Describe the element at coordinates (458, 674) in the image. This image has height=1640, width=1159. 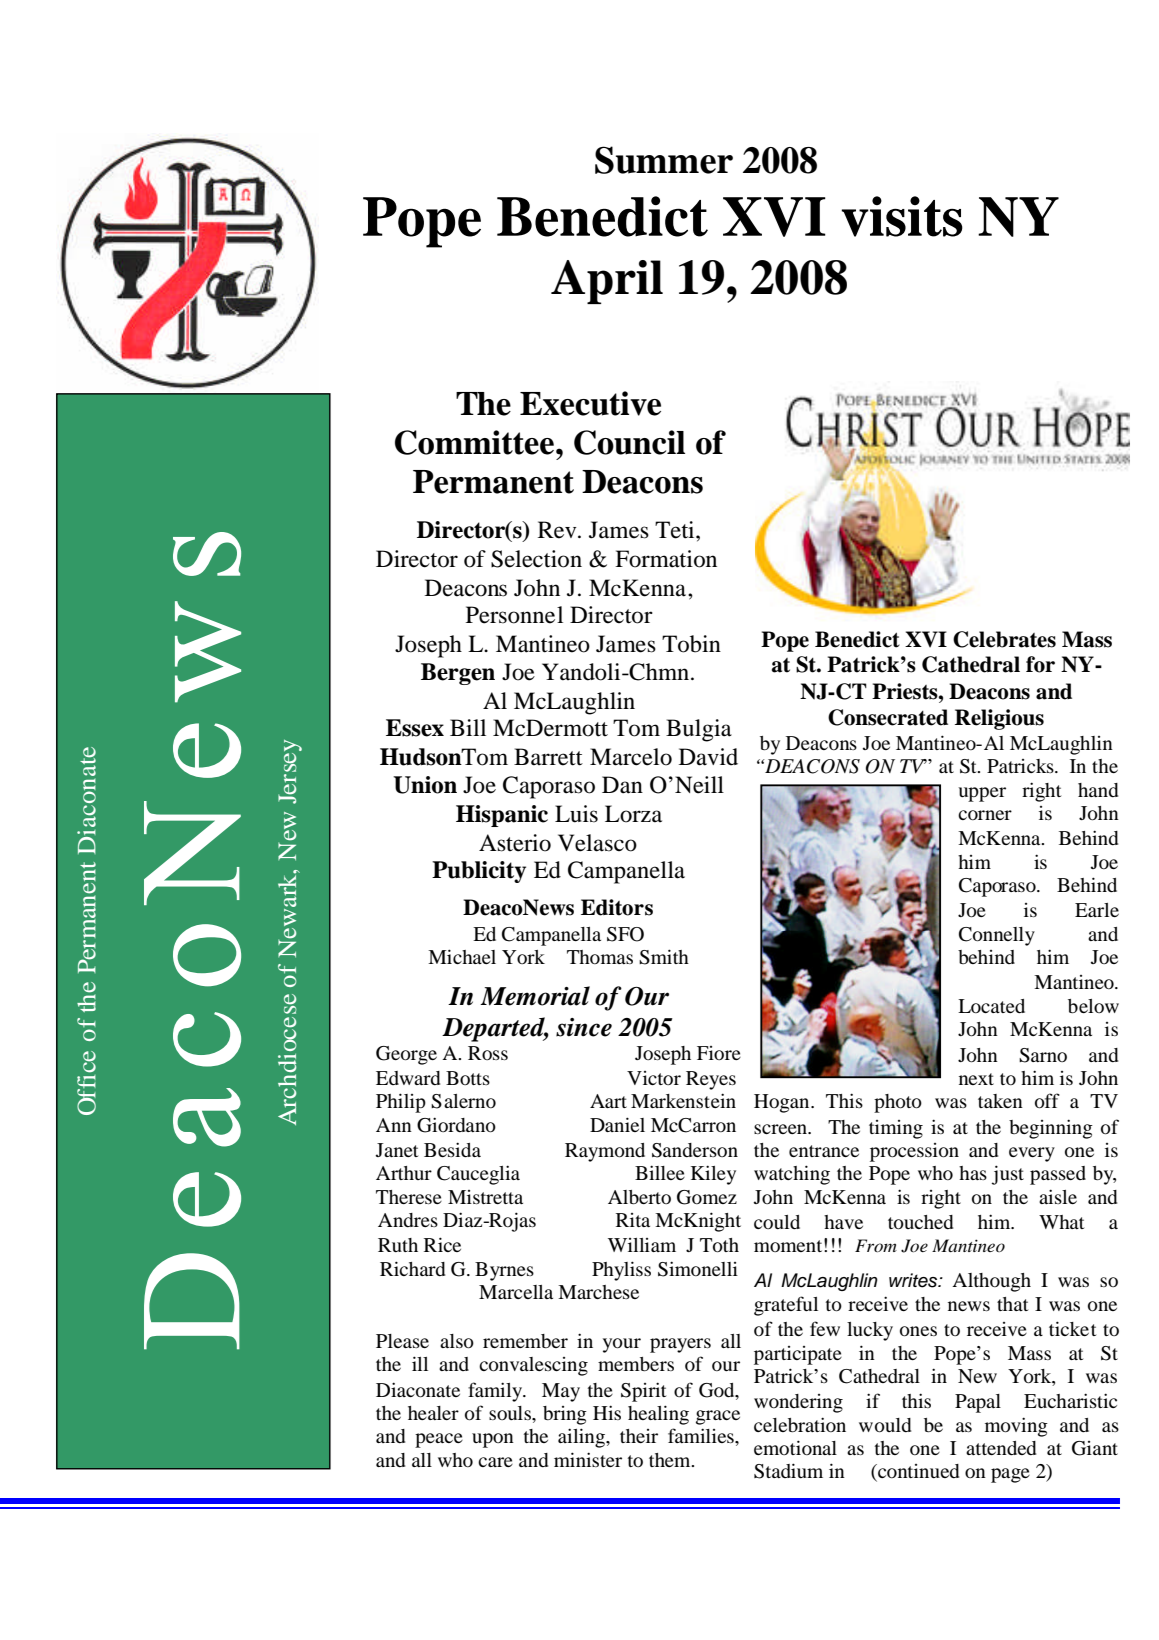
I see `Bergen` at that location.
